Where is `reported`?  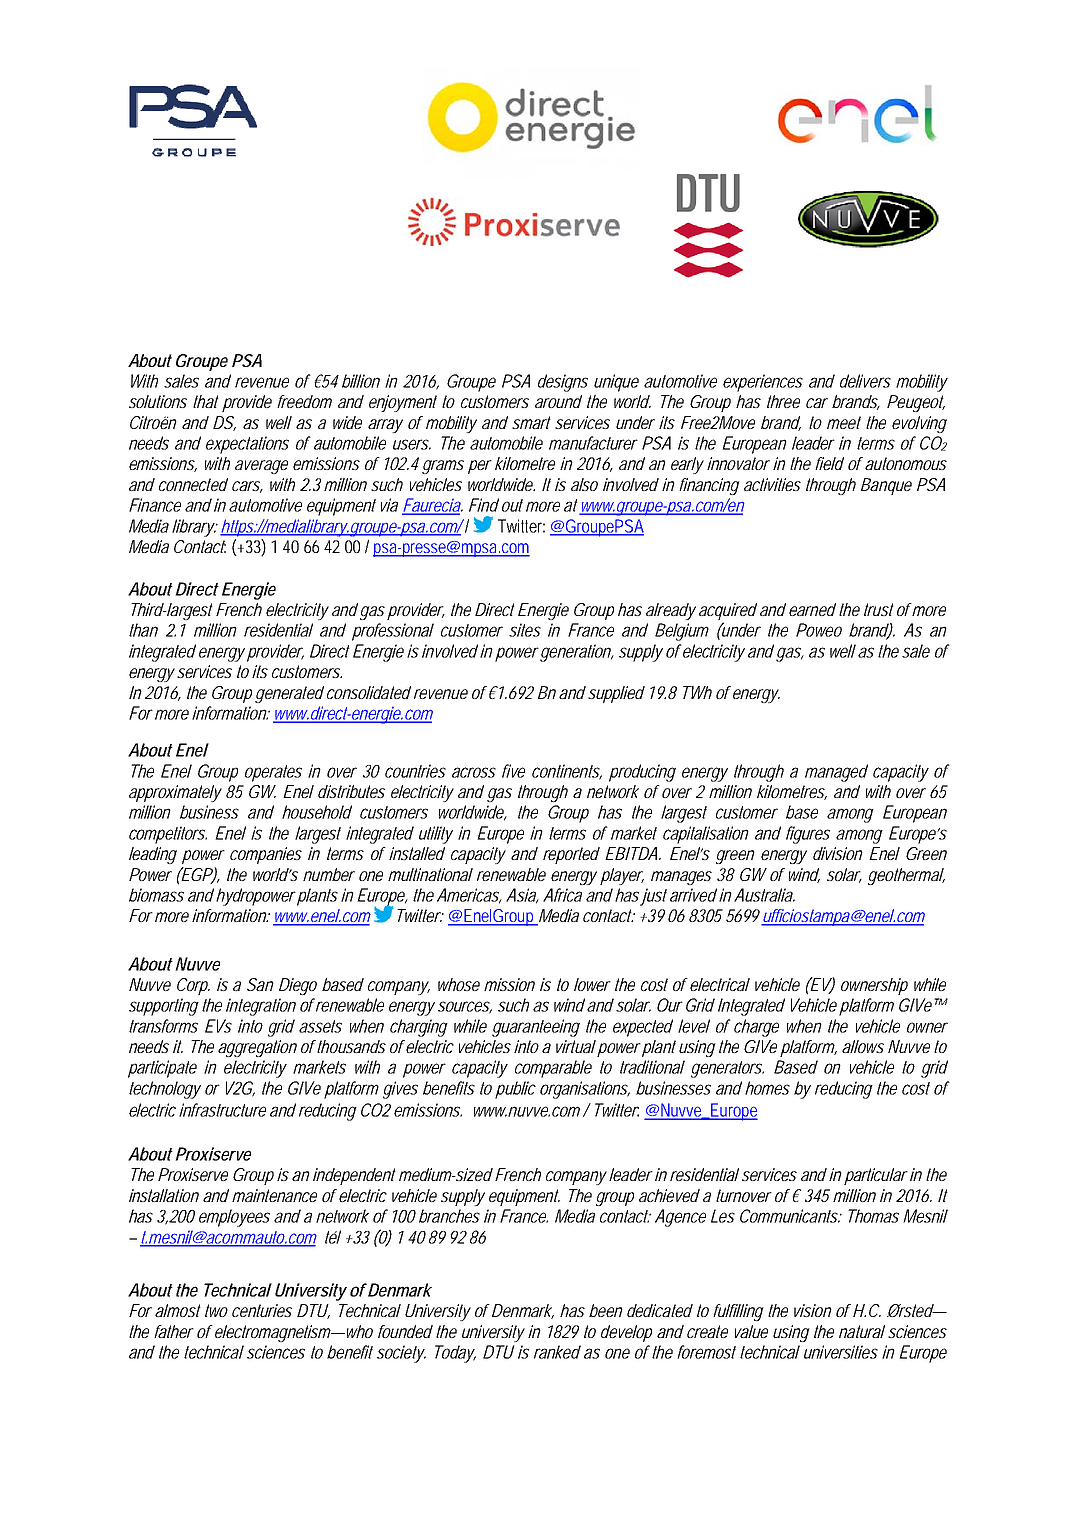 reported is located at coordinates (571, 855).
